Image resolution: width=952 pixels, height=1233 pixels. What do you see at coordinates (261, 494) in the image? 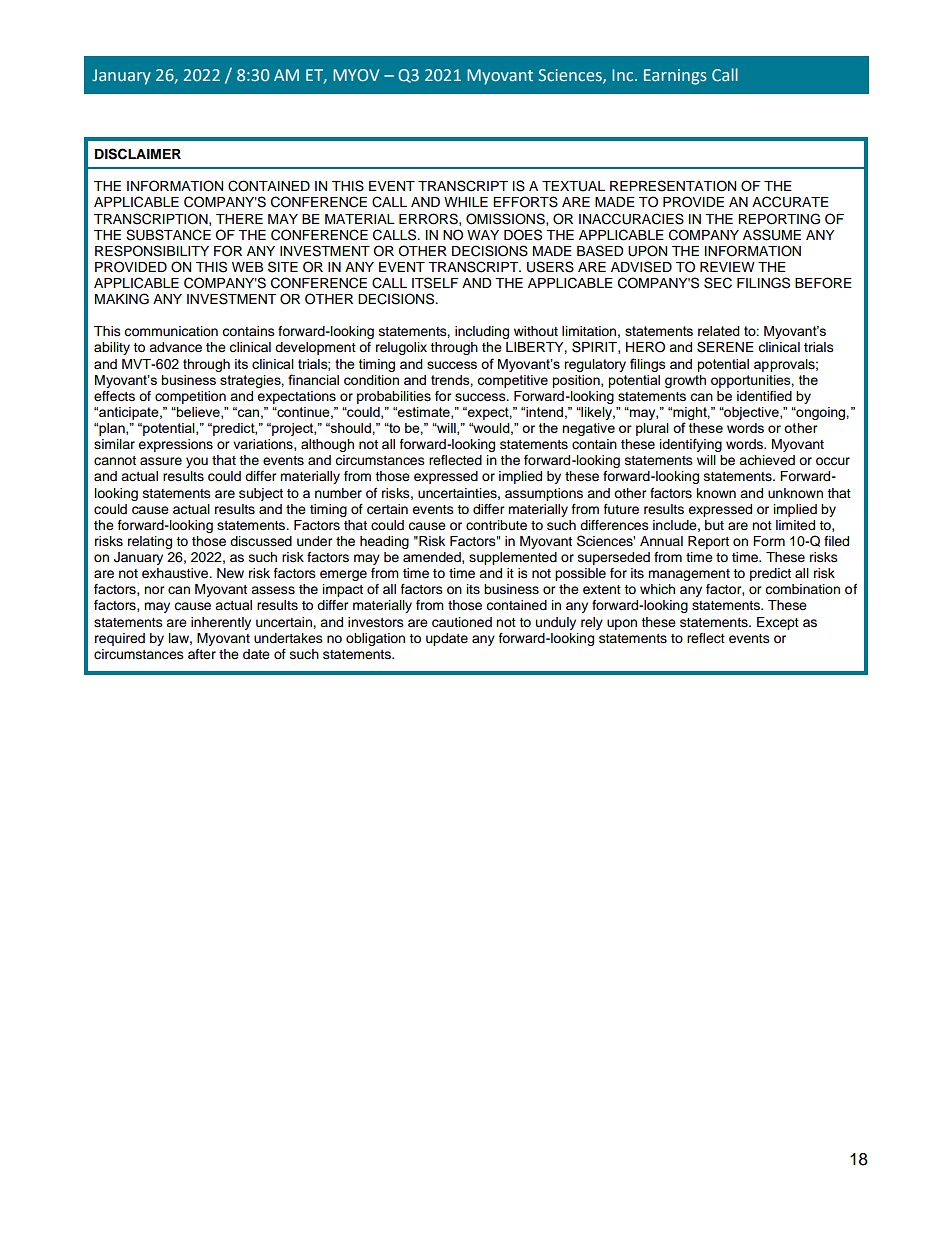
I see `subject` at bounding box center [261, 494].
